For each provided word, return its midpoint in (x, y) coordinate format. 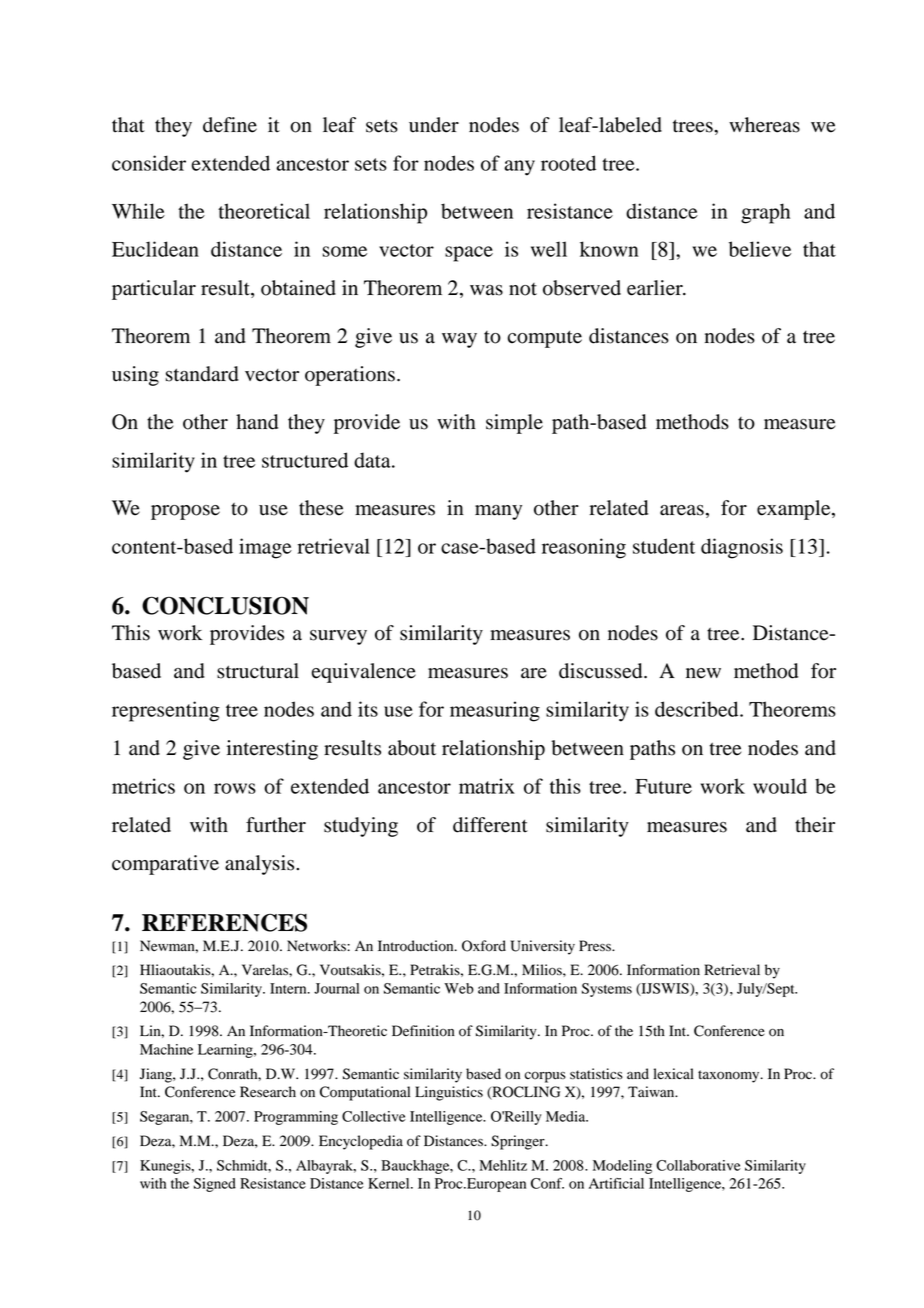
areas (682, 510)
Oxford (484, 946)
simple (514, 424)
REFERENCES (224, 922)
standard (202, 374)
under (434, 125)
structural (258, 671)
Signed (215, 1185)
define (230, 125)
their (815, 825)
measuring (495, 711)
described (698, 709)
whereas (764, 125)
